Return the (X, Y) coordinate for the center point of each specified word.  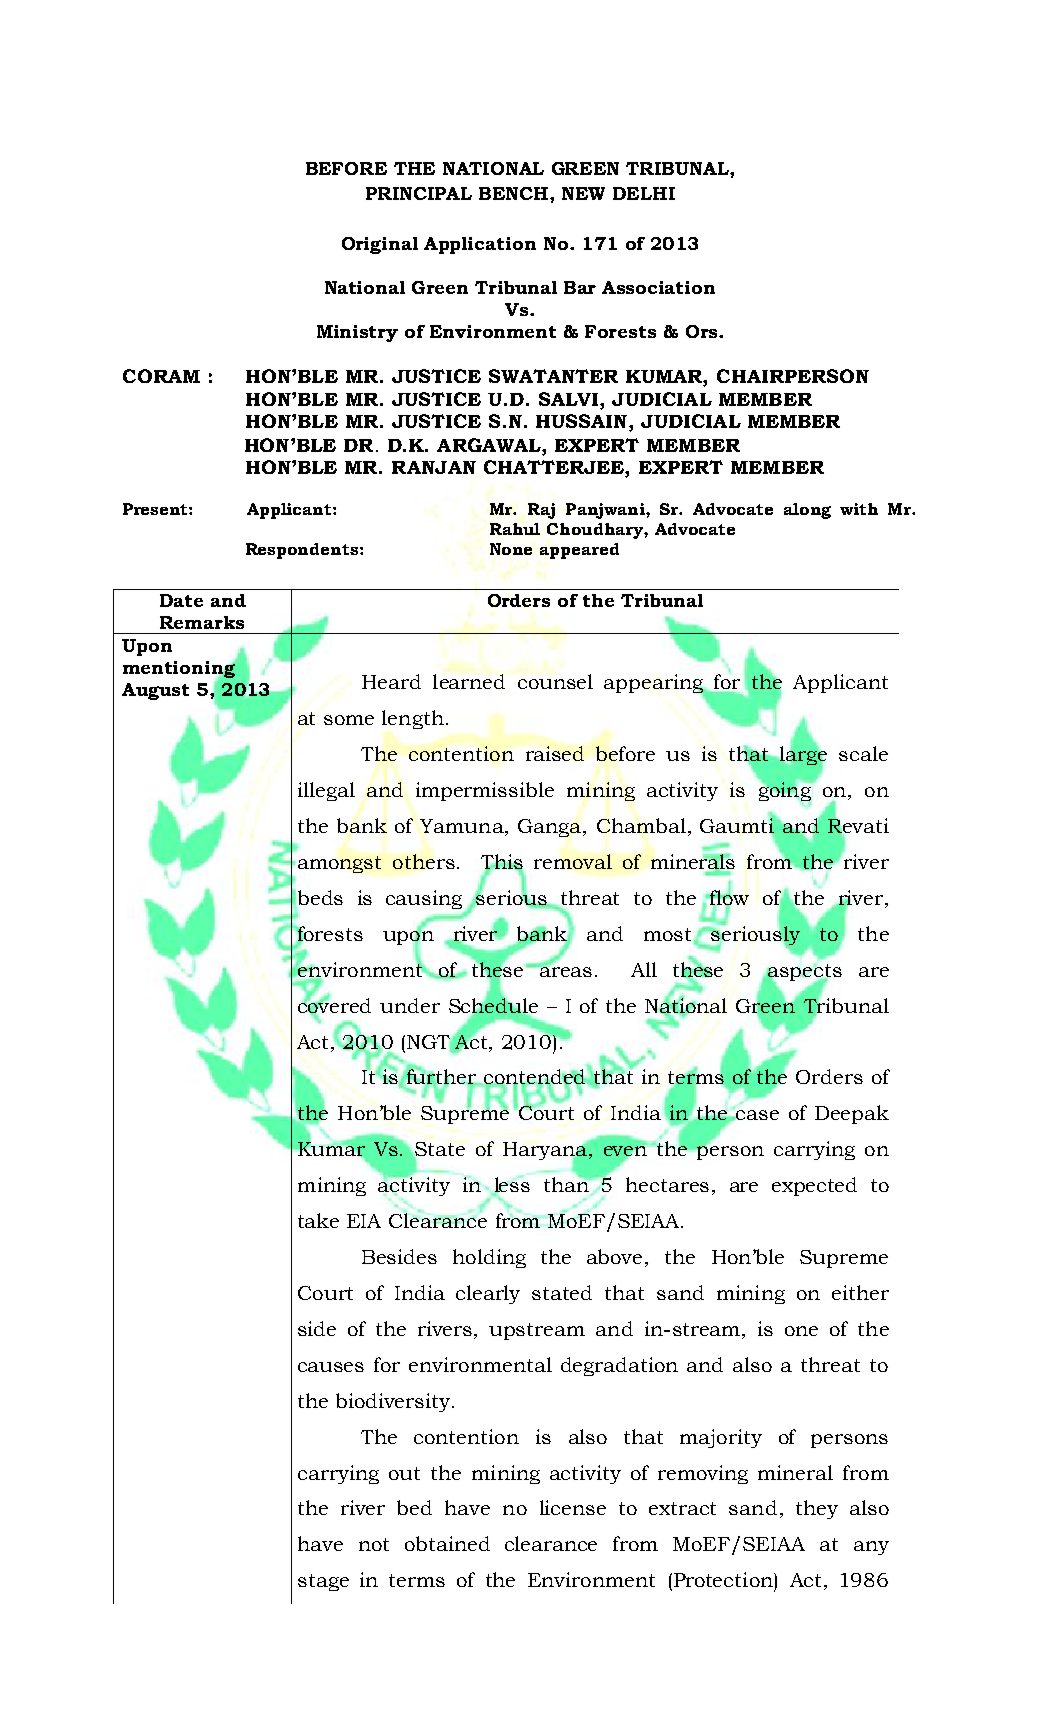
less (511, 1185)
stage (323, 1582)
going (785, 791)
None (511, 549)
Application (480, 245)
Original (380, 245)
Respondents (303, 551)
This (502, 863)
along (807, 511)
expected (814, 1186)
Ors (703, 331)
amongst (339, 864)
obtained (447, 1543)
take (318, 1220)
